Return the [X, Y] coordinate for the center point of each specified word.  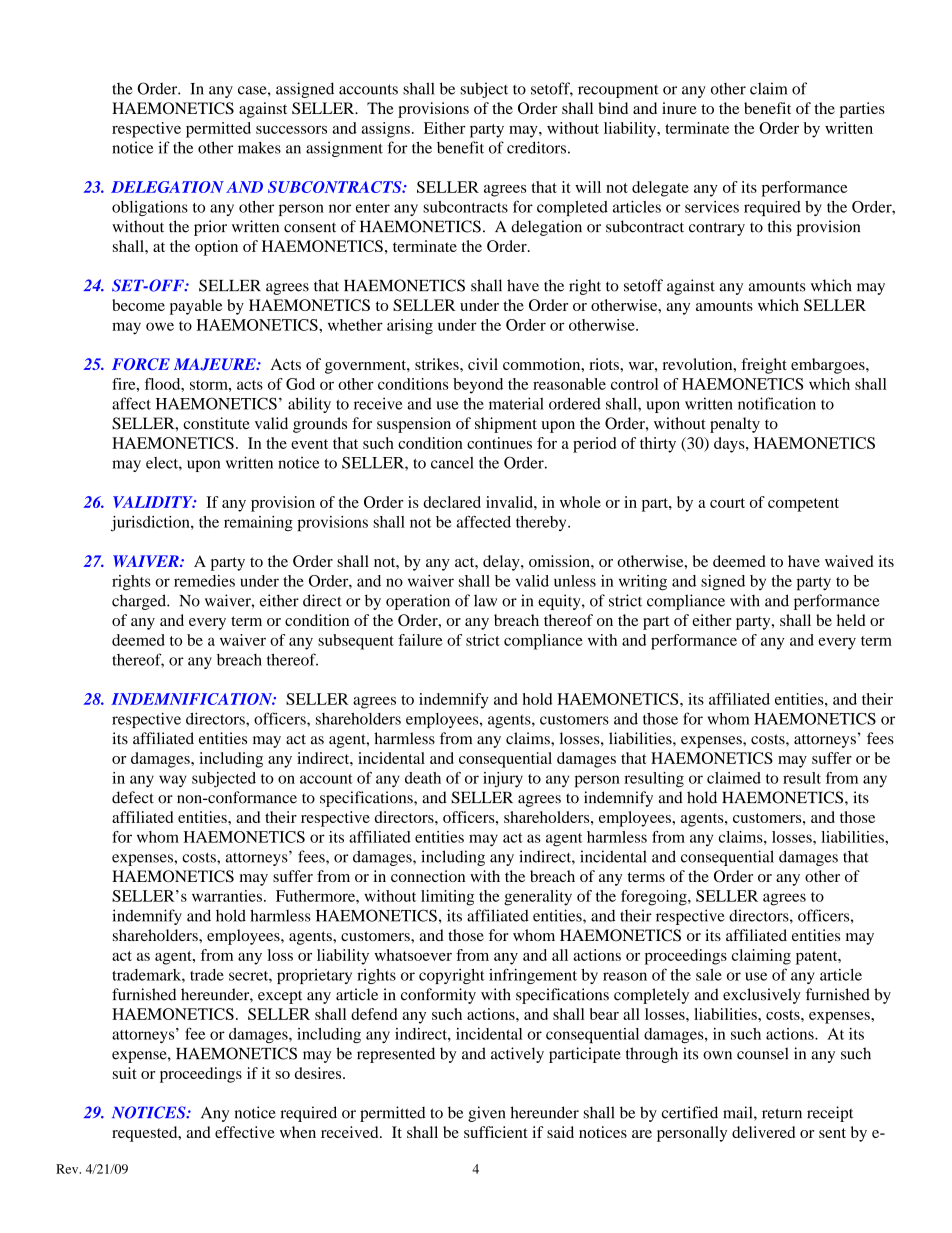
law [485, 600]
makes [259, 147]
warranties [227, 896]
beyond [478, 386]
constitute [216, 423]
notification [777, 403]
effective [245, 1132]
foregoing [655, 898]
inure [679, 108]
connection [428, 876]
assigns [386, 130]
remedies [204, 581]
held [851, 620]
